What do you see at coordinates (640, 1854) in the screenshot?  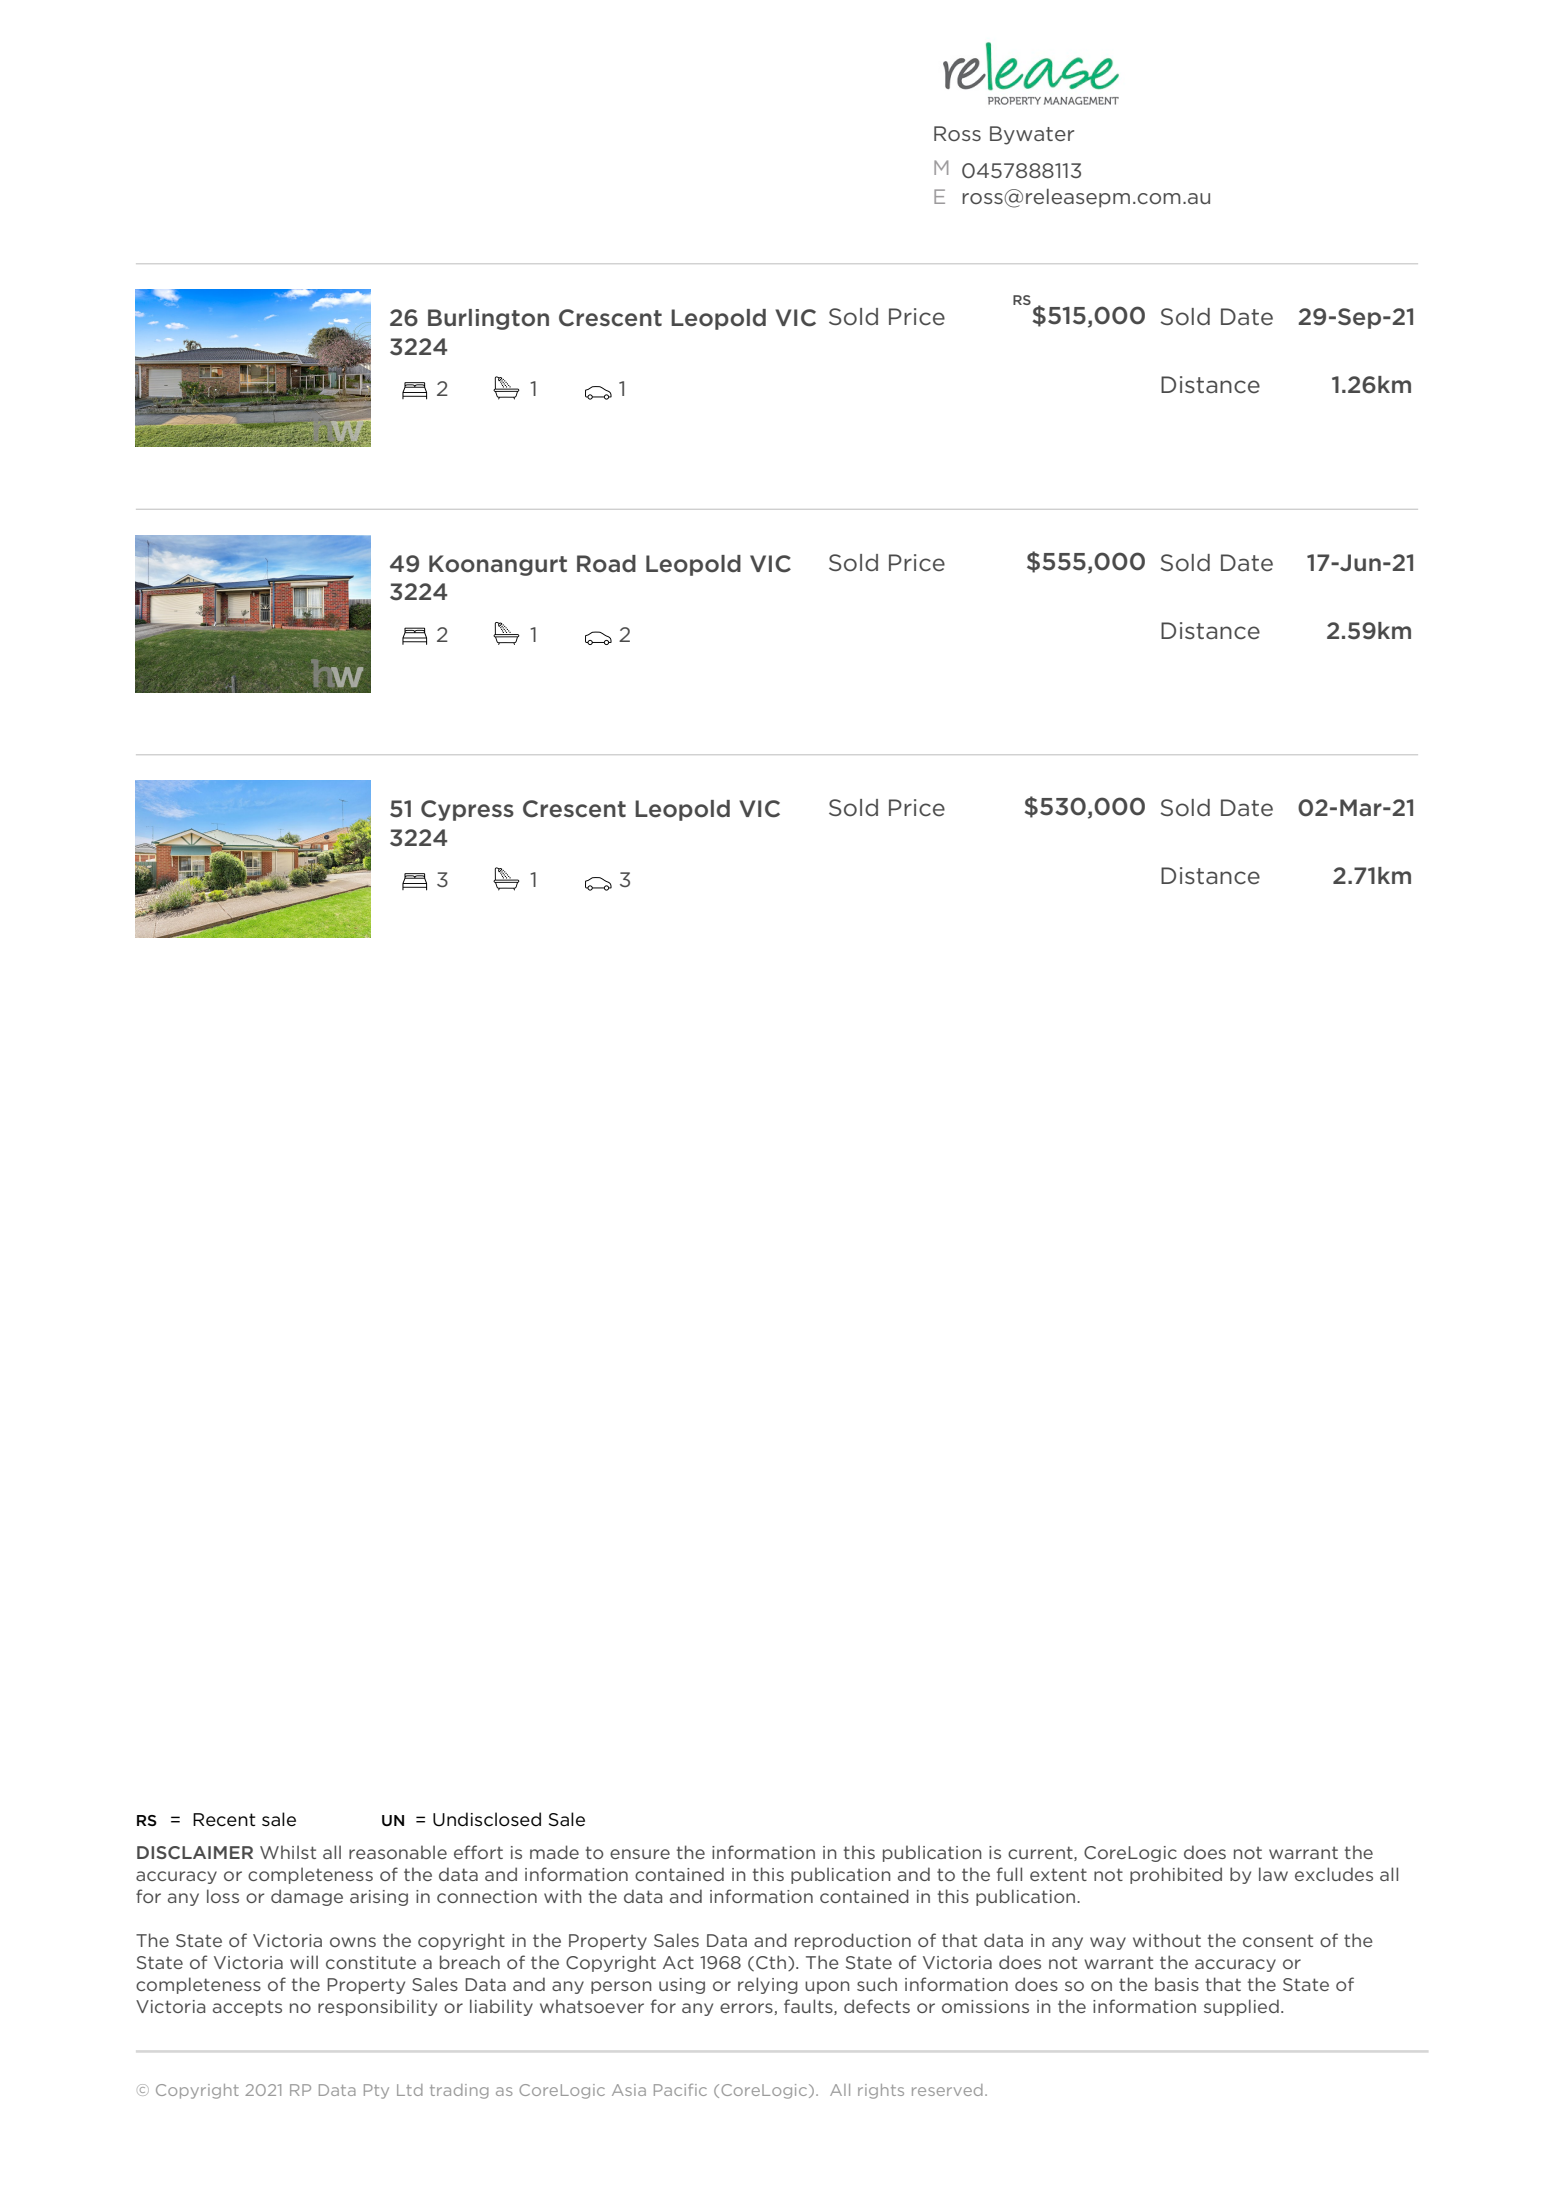 I see `ensure` at bounding box center [640, 1854].
